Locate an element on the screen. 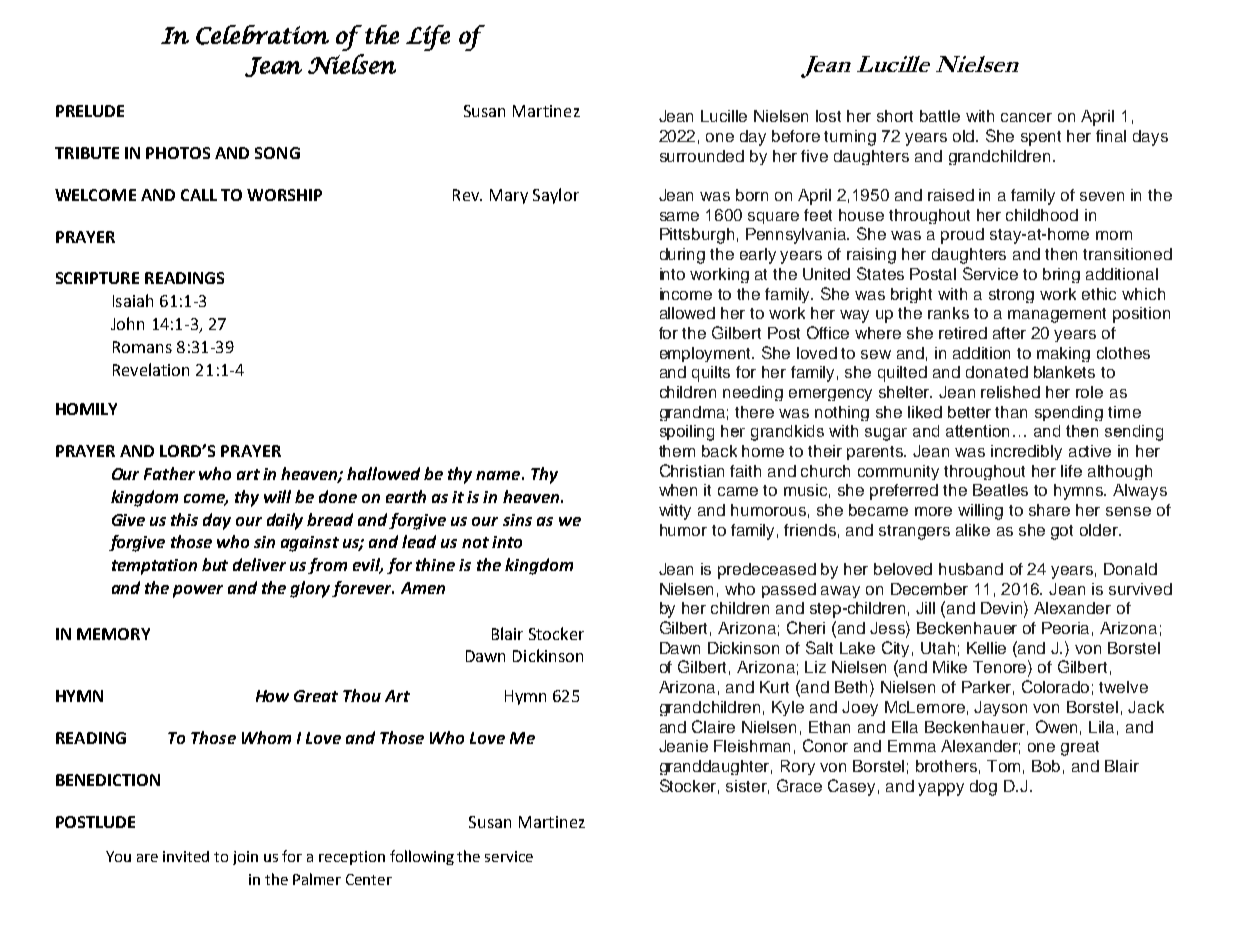  Father is located at coordinates (169, 473).
